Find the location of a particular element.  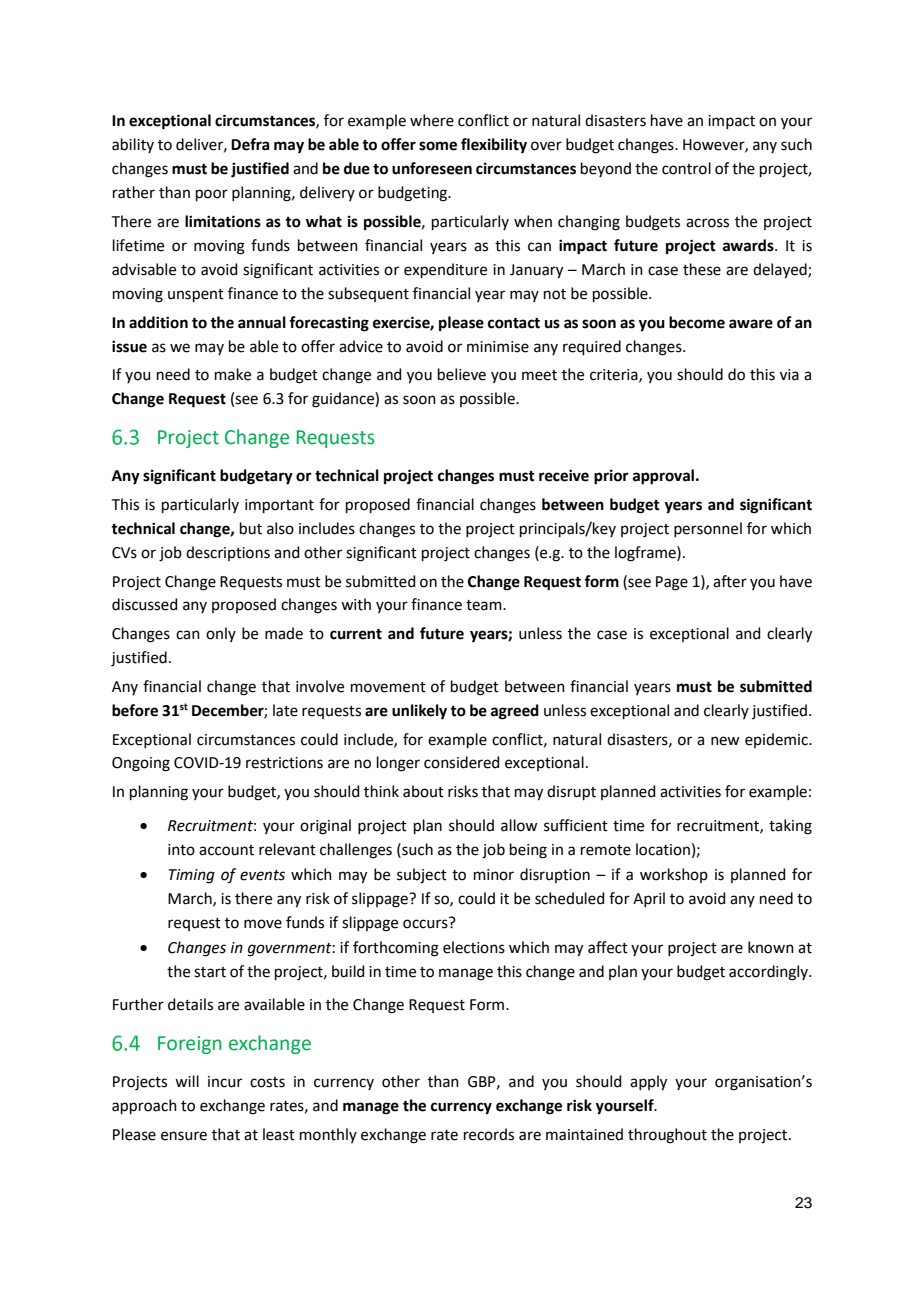

only is located at coordinates (221, 634).
